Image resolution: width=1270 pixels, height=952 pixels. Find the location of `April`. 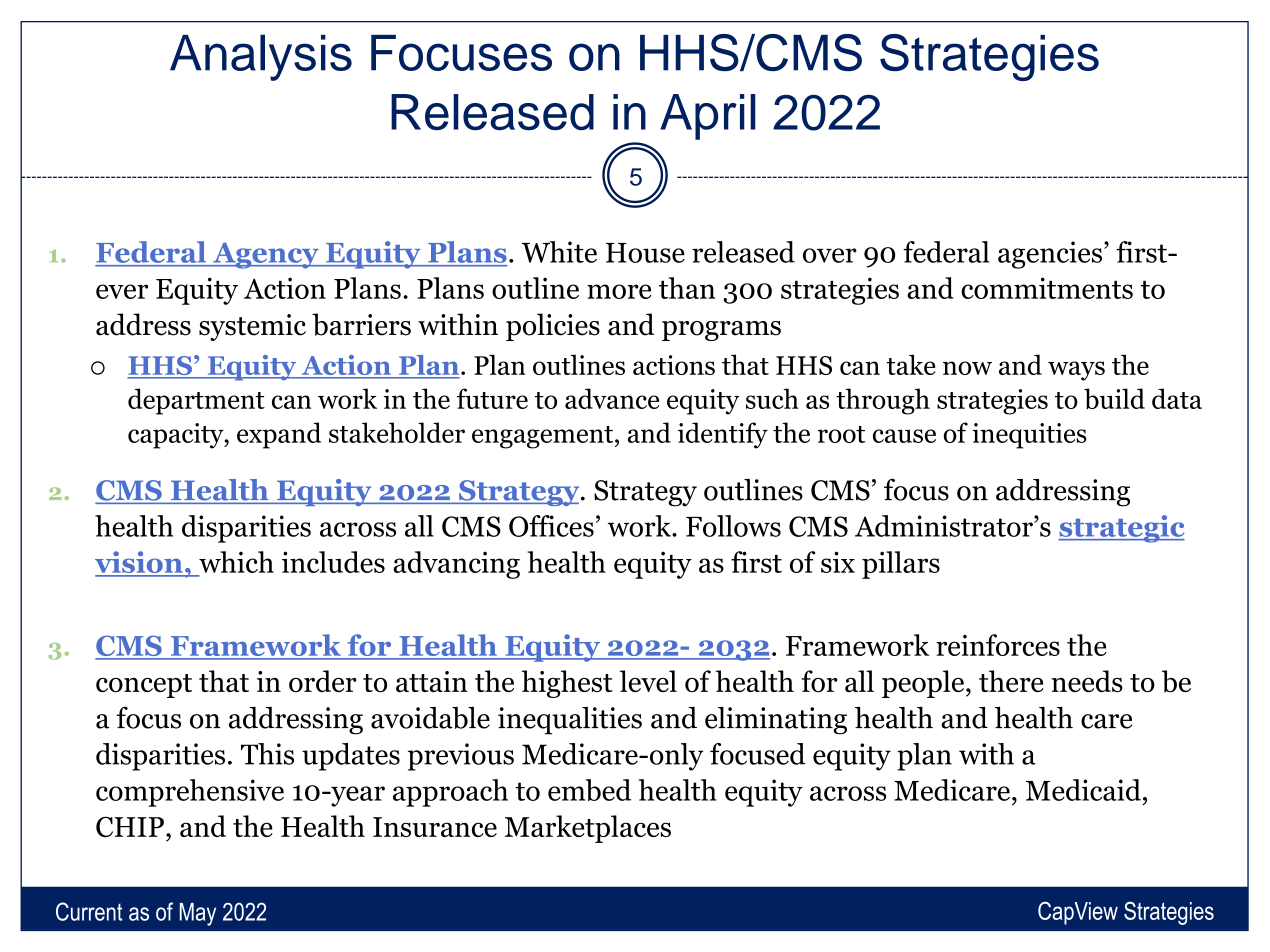

April is located at coordinates (708, 117).
